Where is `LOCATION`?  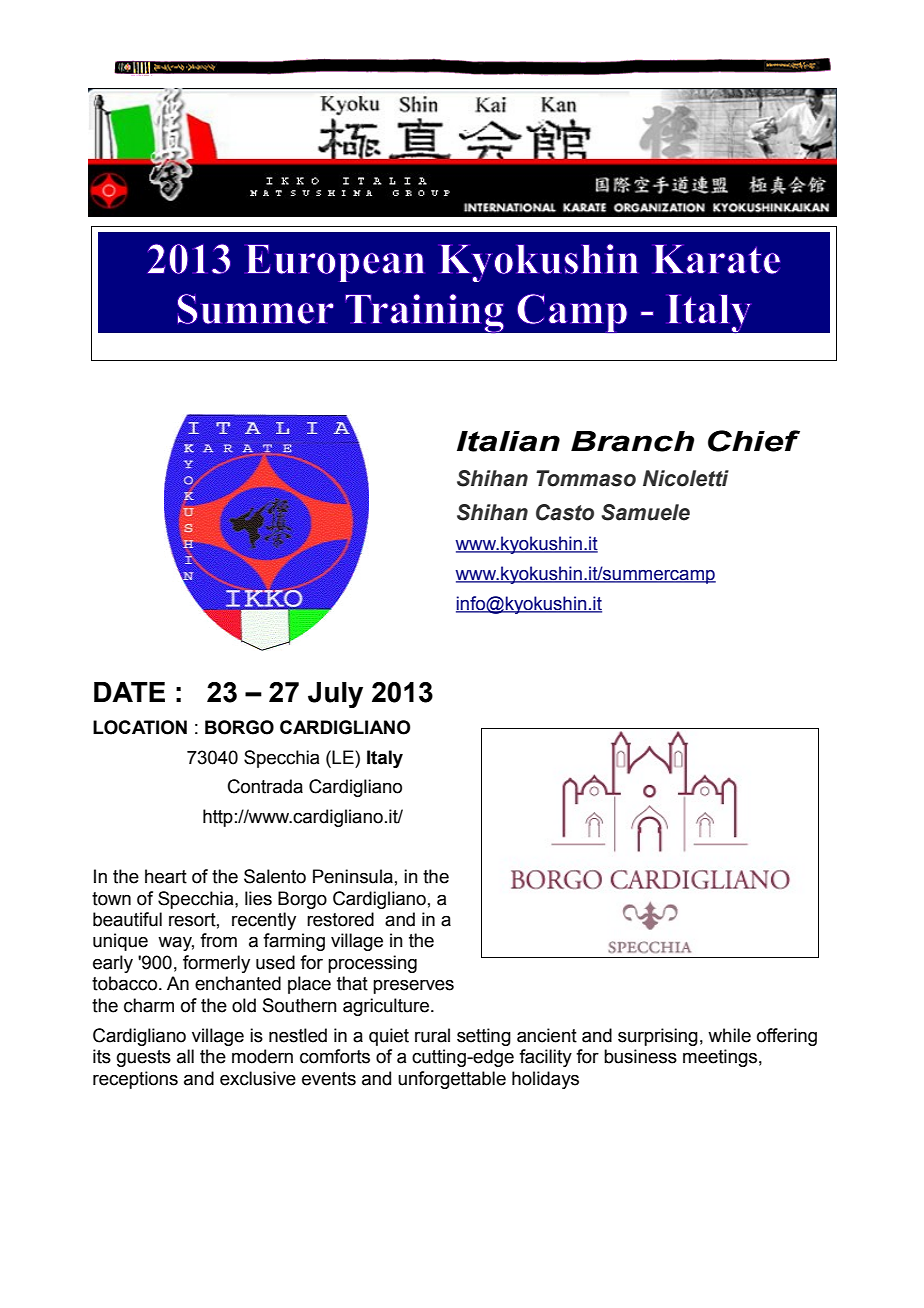
LOCATION is located at coordinates (140, 727).
